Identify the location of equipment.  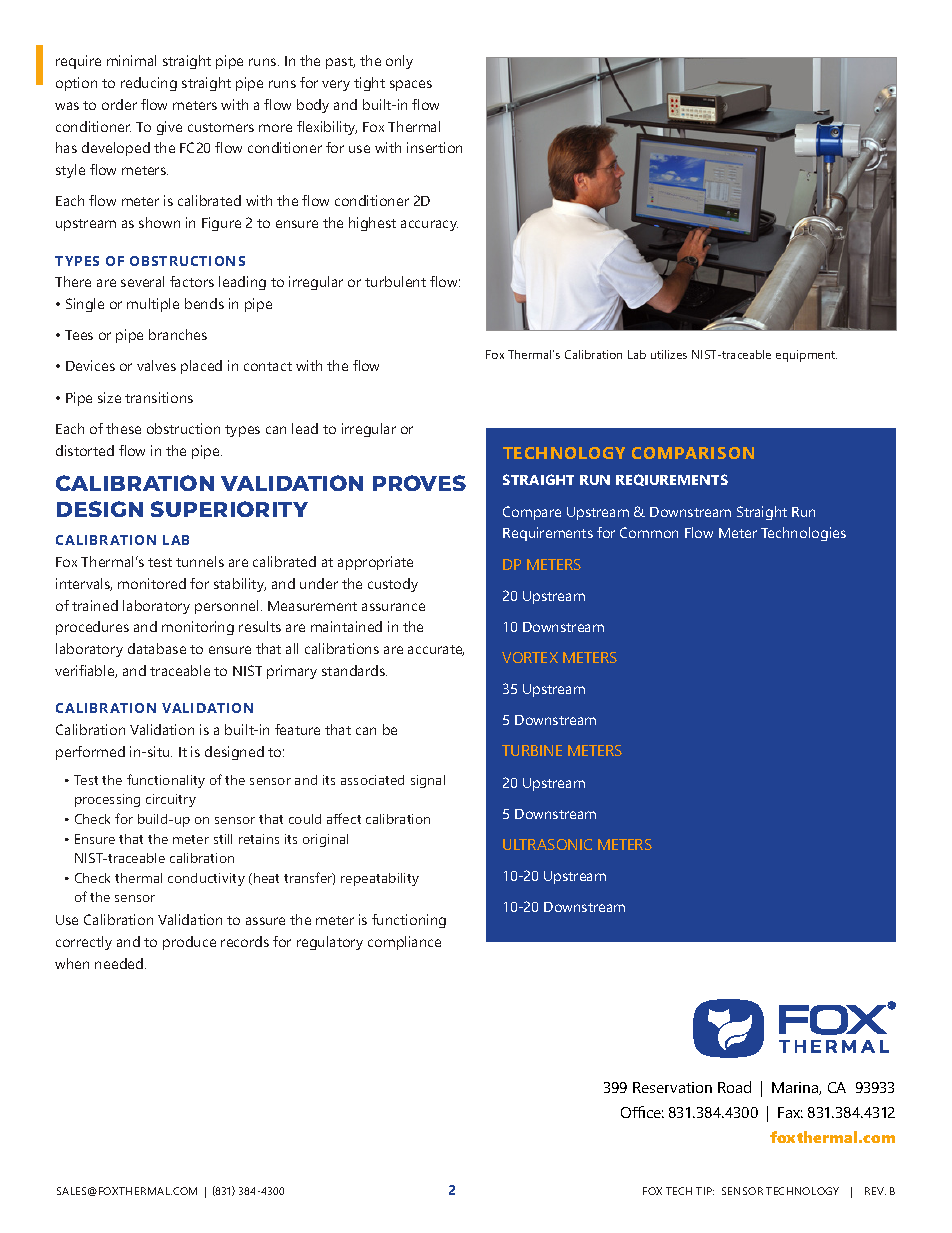
(806, 356).
